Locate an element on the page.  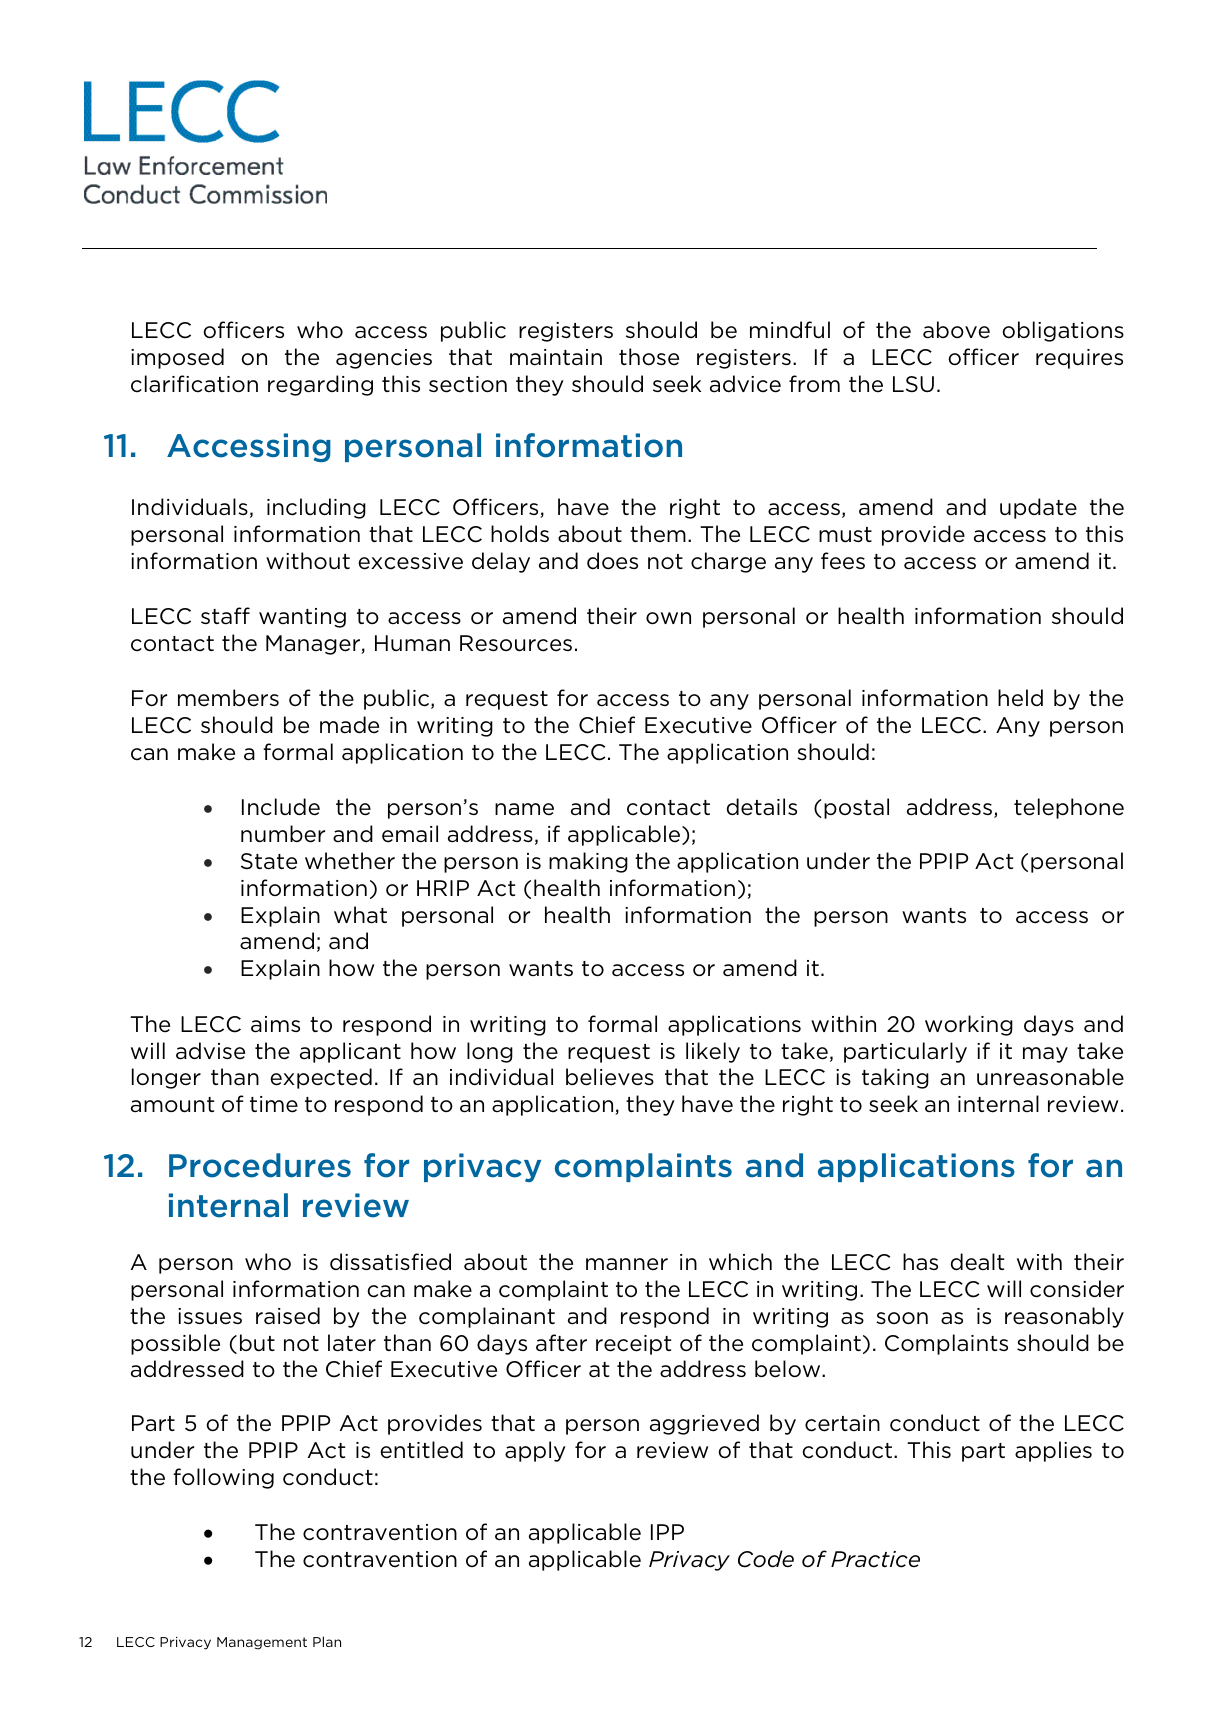
aims is located at coordinates (275, 1024).
